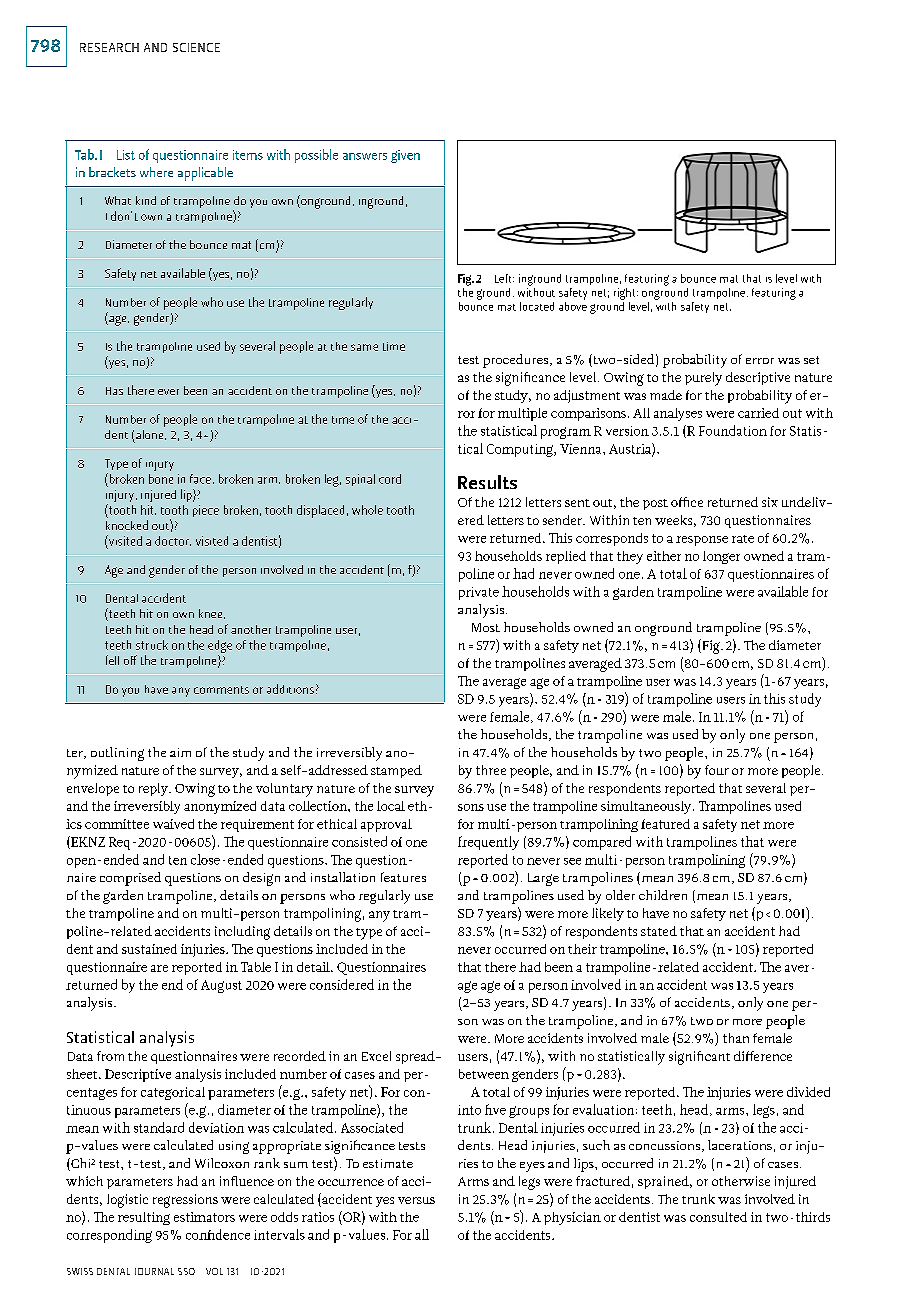 The height and width of the screenshot is (1308, 924). What do you see at coordinates (144, 1218) in the screenshot?
I see `resulting` at bounding box center [144, 1218].
